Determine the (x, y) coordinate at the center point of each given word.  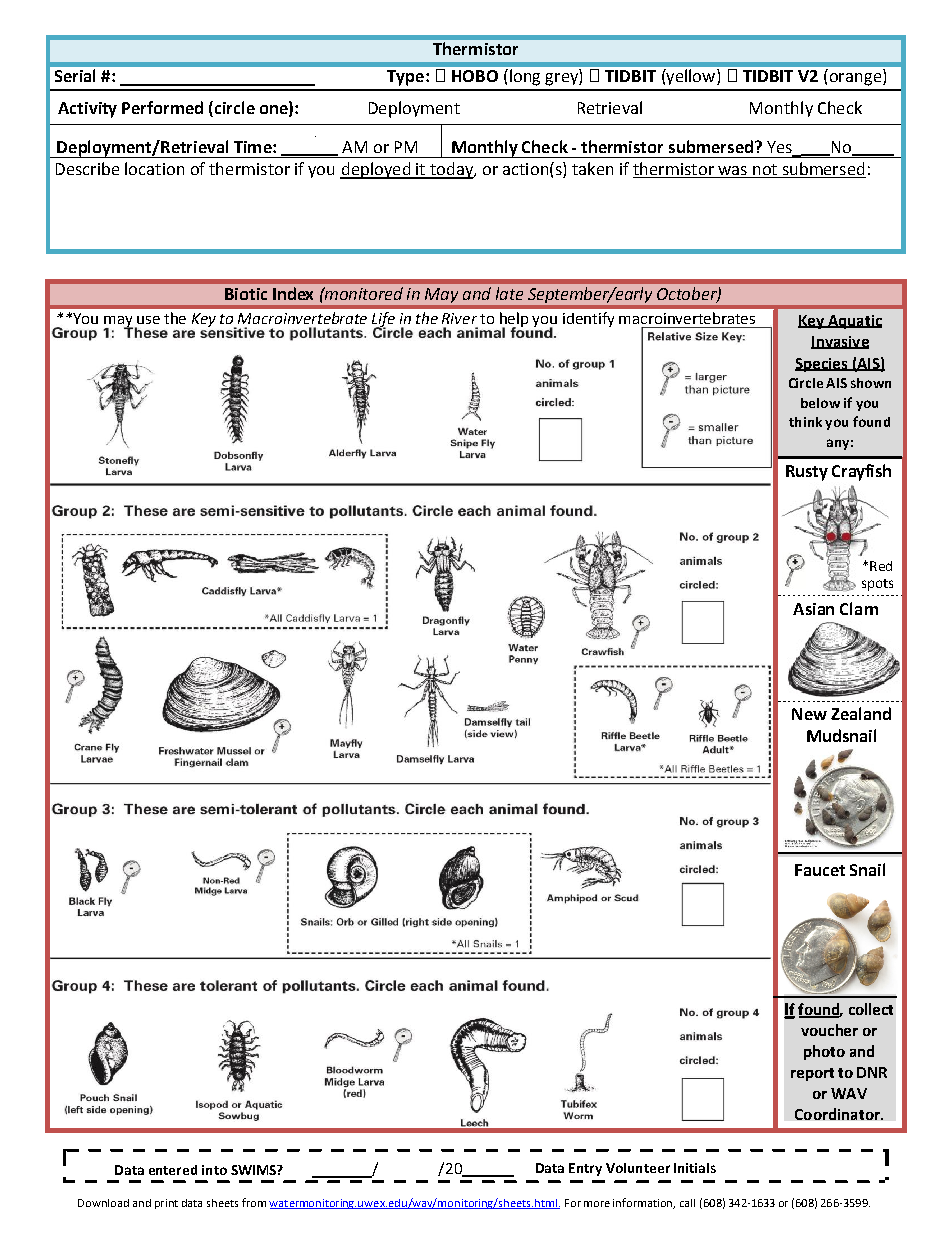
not (765, 171)
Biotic (246, 294)
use (148, 320)
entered (173, 1170)
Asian (813, 609)
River (459, 318)
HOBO (475, 76)
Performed (162, 107)
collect (871, 1009)
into (214, 1170)
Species (822, 365)
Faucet (820, 870)
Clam (859, 608)
